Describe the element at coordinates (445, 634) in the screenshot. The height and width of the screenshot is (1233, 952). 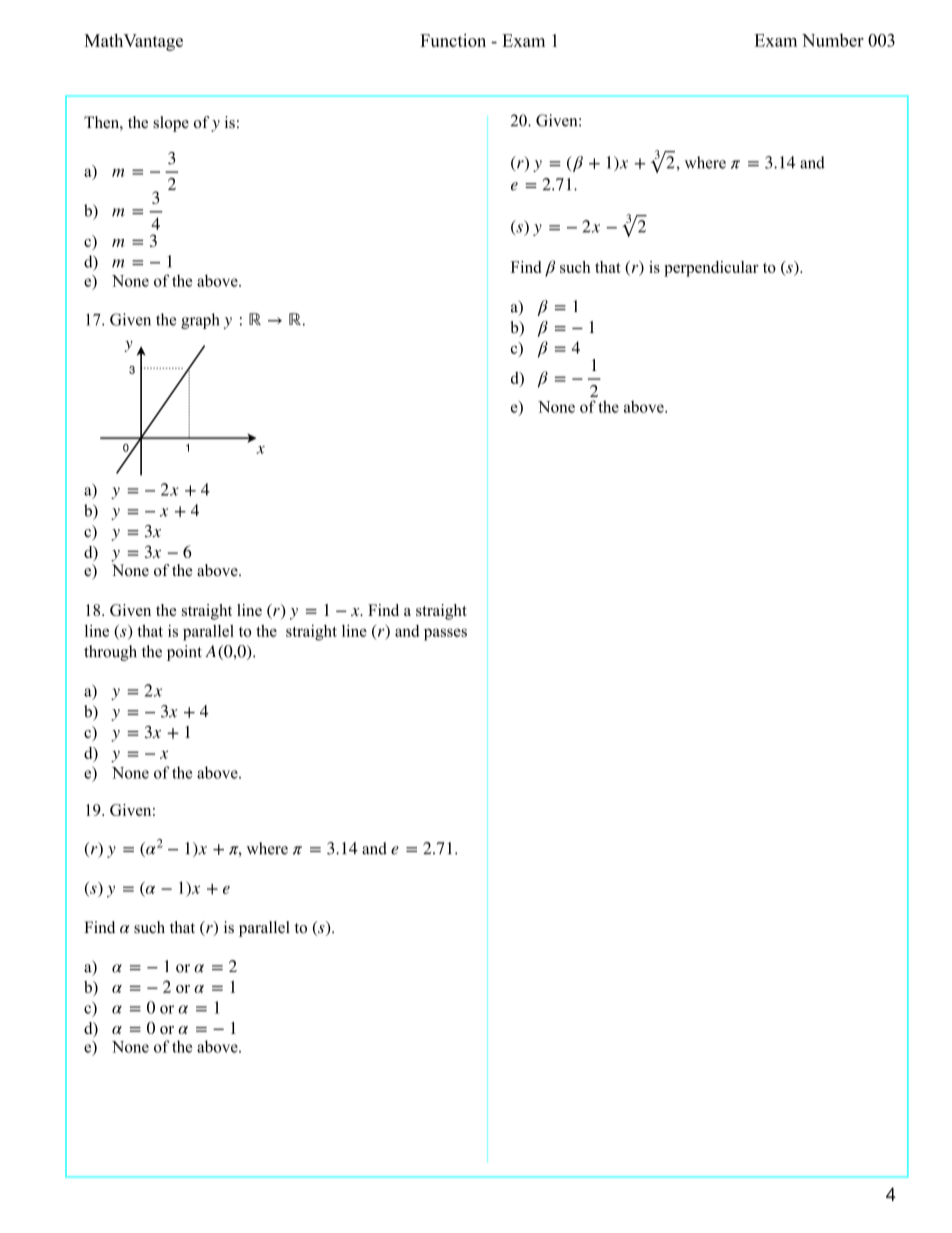
I see `passes` at that location.
